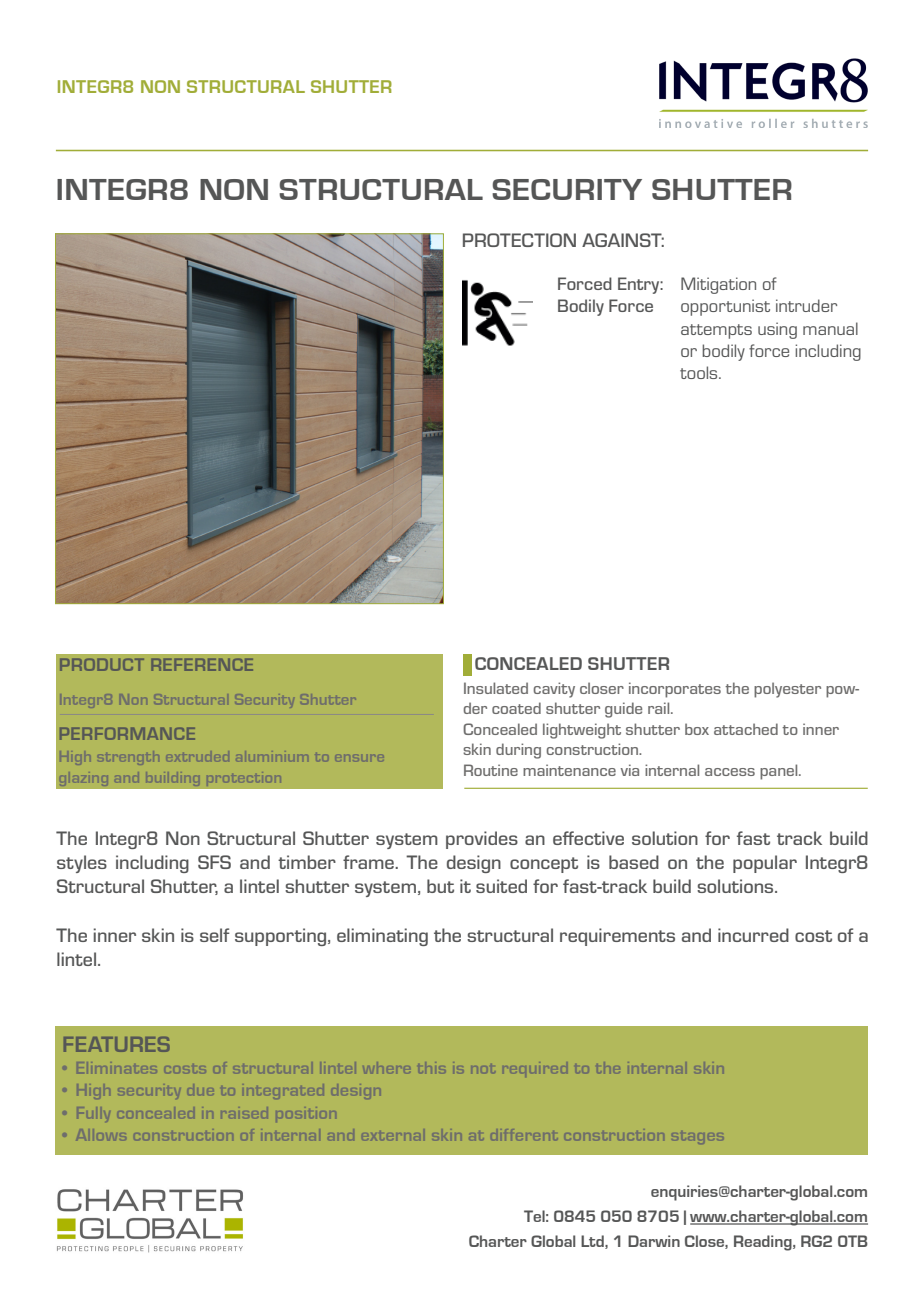  What do you see at coordinates (496, 688) in the page?
I see `Insulated` at bounding box center [496, 688].
